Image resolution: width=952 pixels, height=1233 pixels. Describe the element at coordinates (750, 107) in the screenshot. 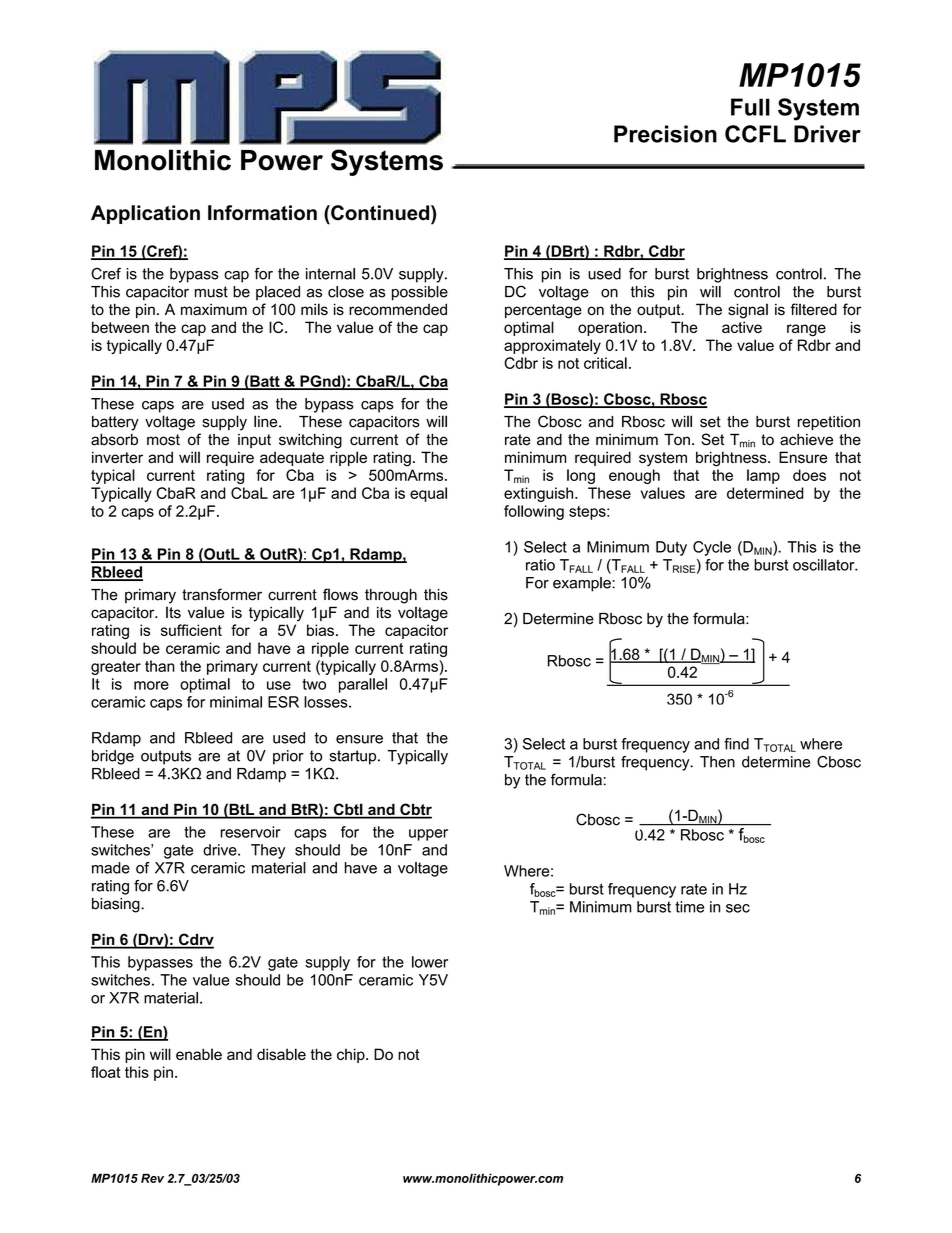

I see `Full` at that location.
